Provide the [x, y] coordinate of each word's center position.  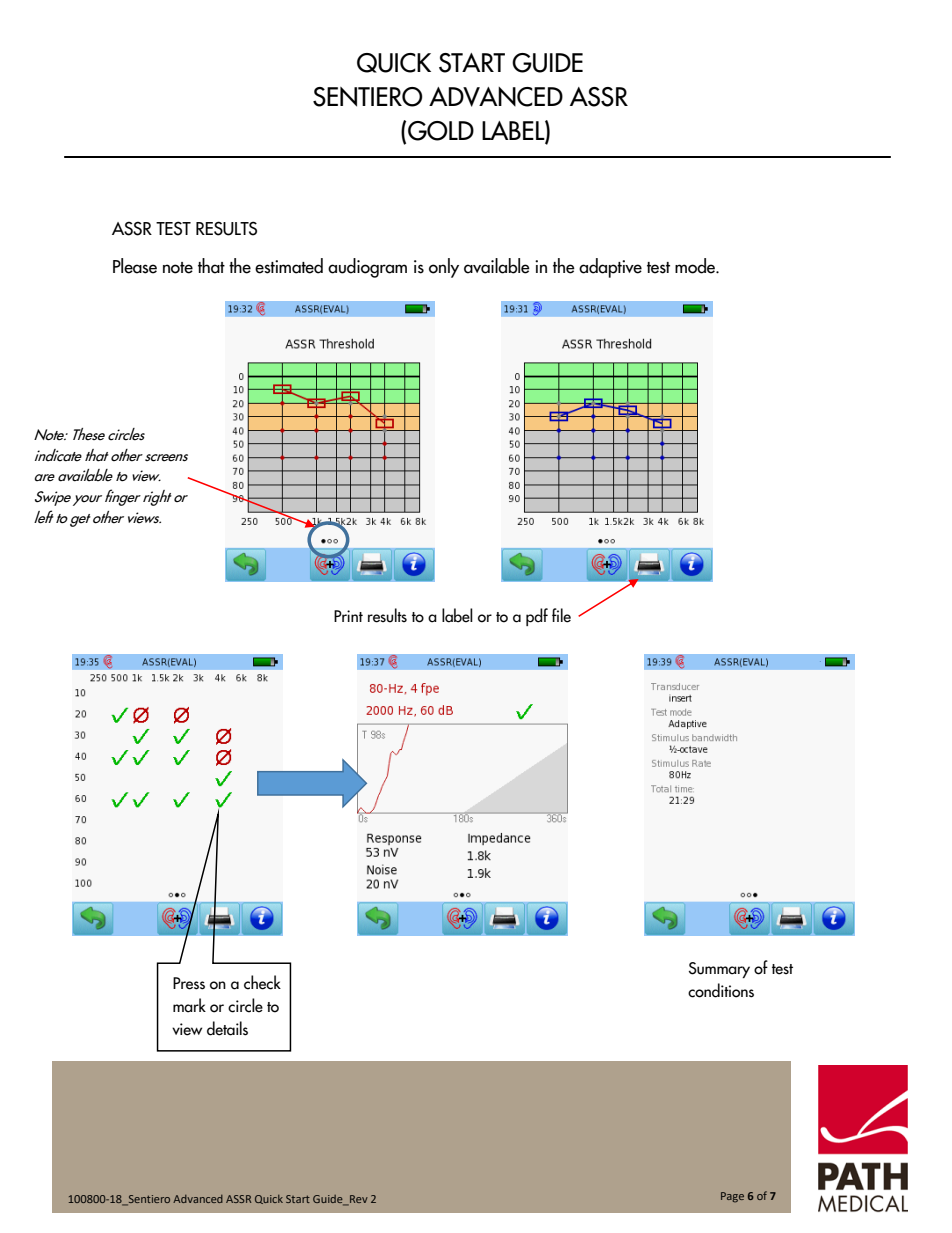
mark [189, 1005]
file [561, 615]
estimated [289, 266]
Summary [719, 970]
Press [189, 983]
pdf [537, 617]
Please [135, 266]
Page [732, 1197]
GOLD [441, 131]
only [444, 268]
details [227, 1028]
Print [348, 616]
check [262, 982]
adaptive [610, 268]
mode [696, 266]
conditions [721, 990]
